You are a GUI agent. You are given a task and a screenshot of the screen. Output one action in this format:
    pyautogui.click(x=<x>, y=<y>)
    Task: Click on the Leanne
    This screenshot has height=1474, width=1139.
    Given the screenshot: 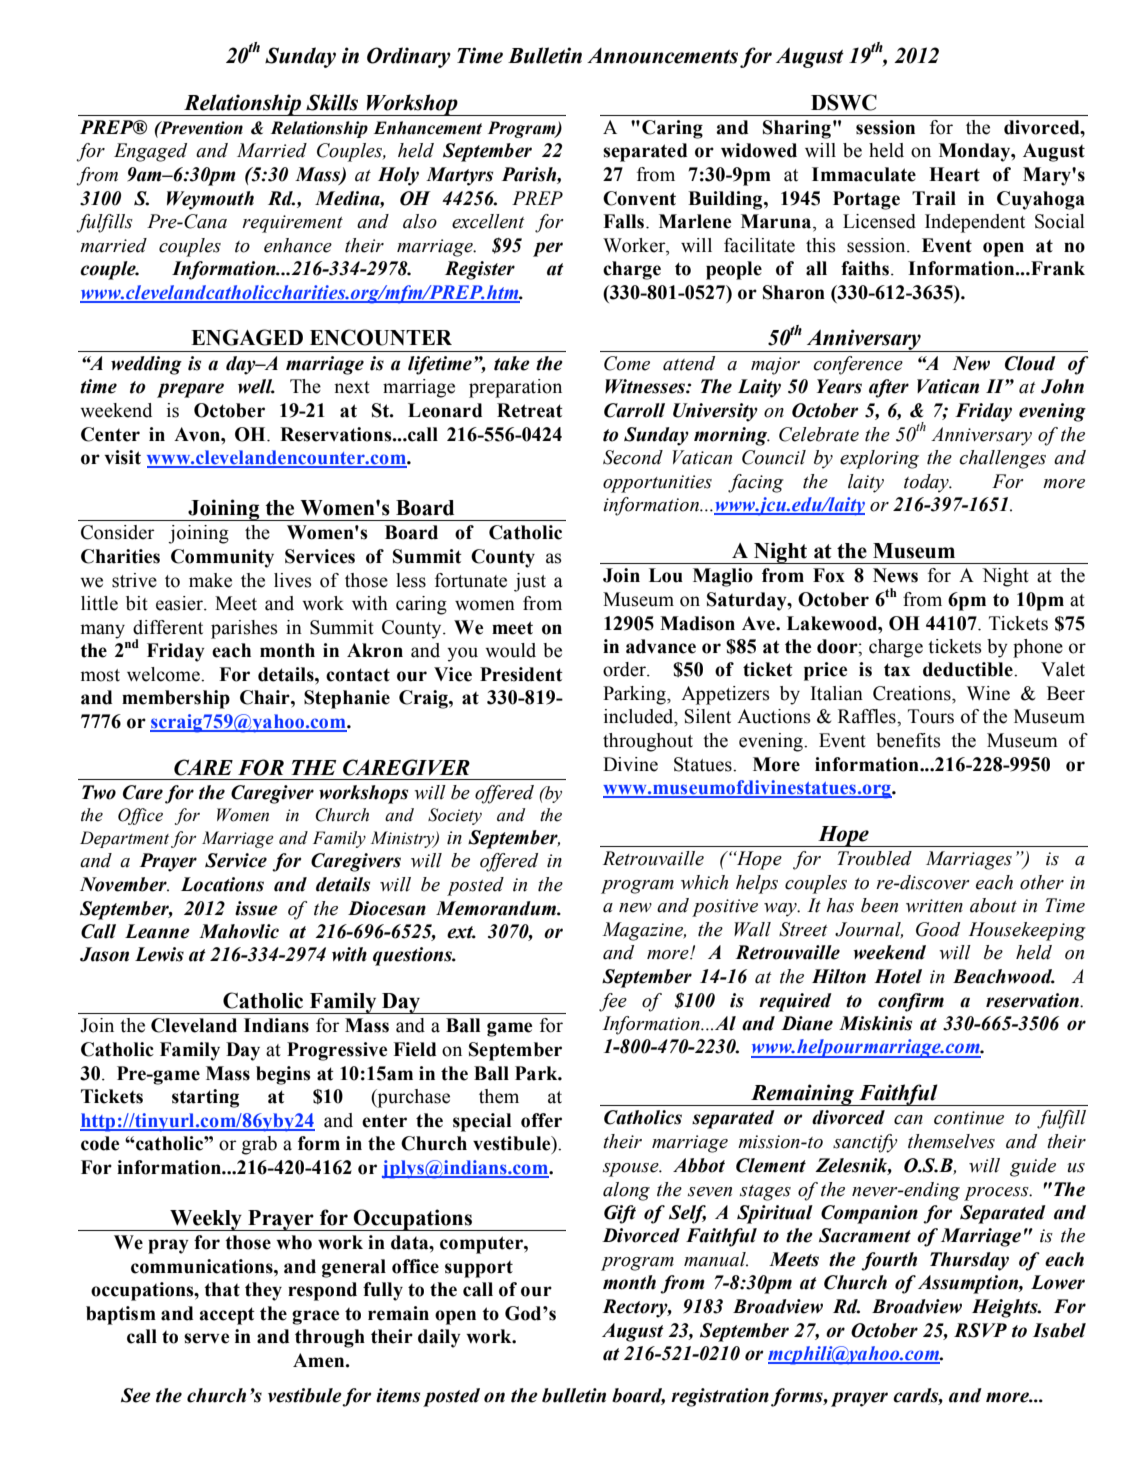 What is the action you would take?
    pyautogui.click(x=157, y=931)
